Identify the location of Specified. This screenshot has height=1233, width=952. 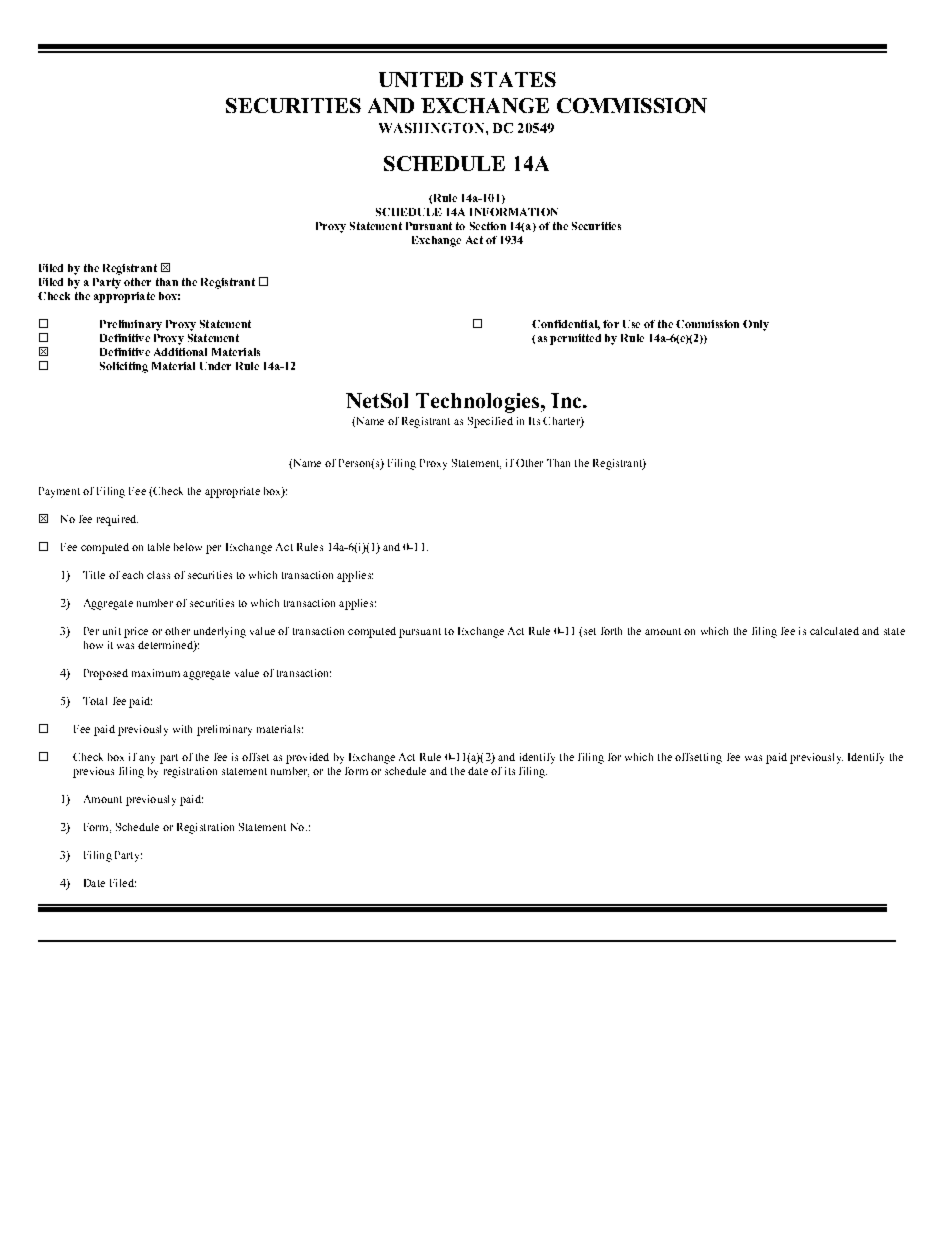
(490, 422).
